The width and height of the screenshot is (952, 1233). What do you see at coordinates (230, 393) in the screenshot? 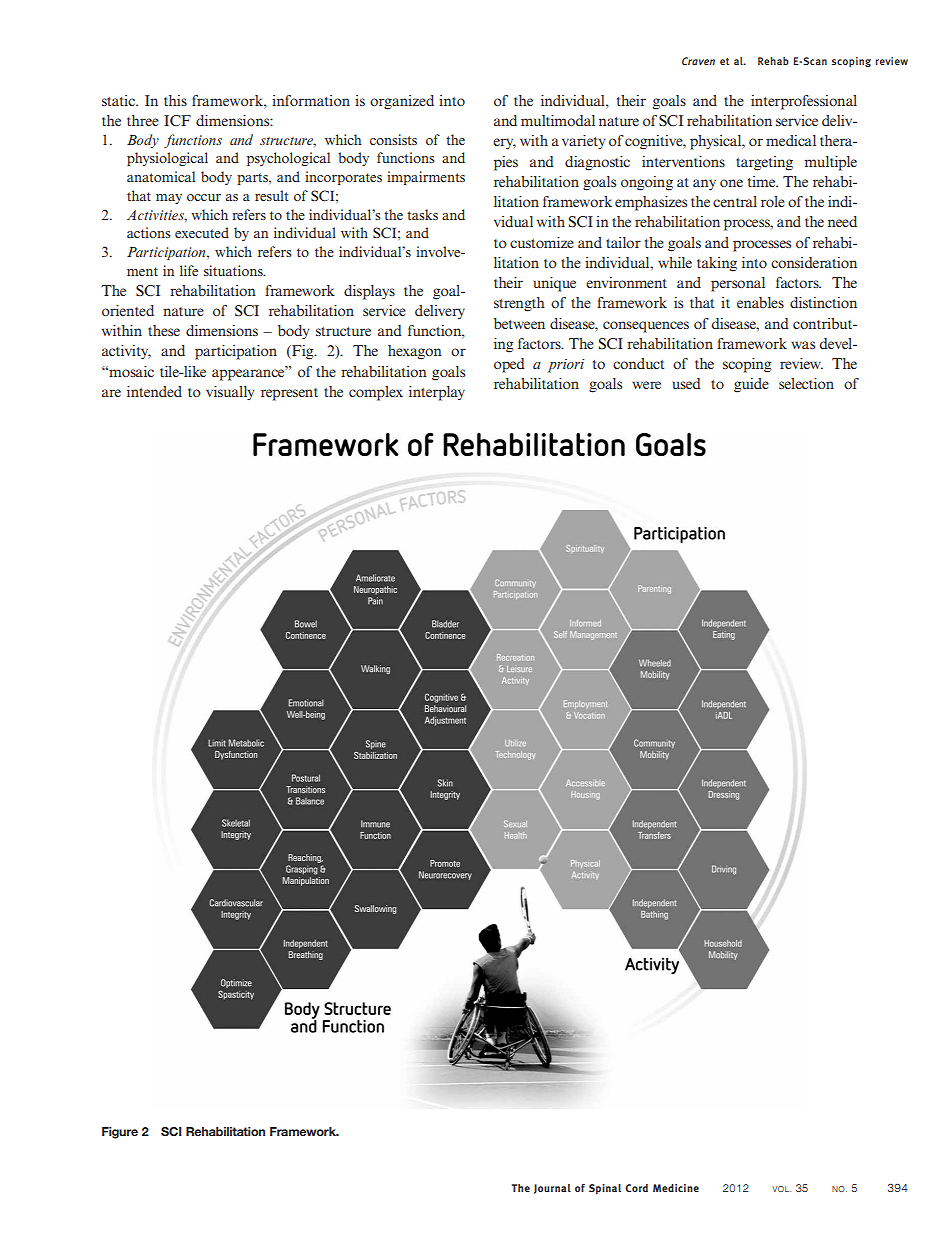
I see `visually` at bounding box center [230, 393].
